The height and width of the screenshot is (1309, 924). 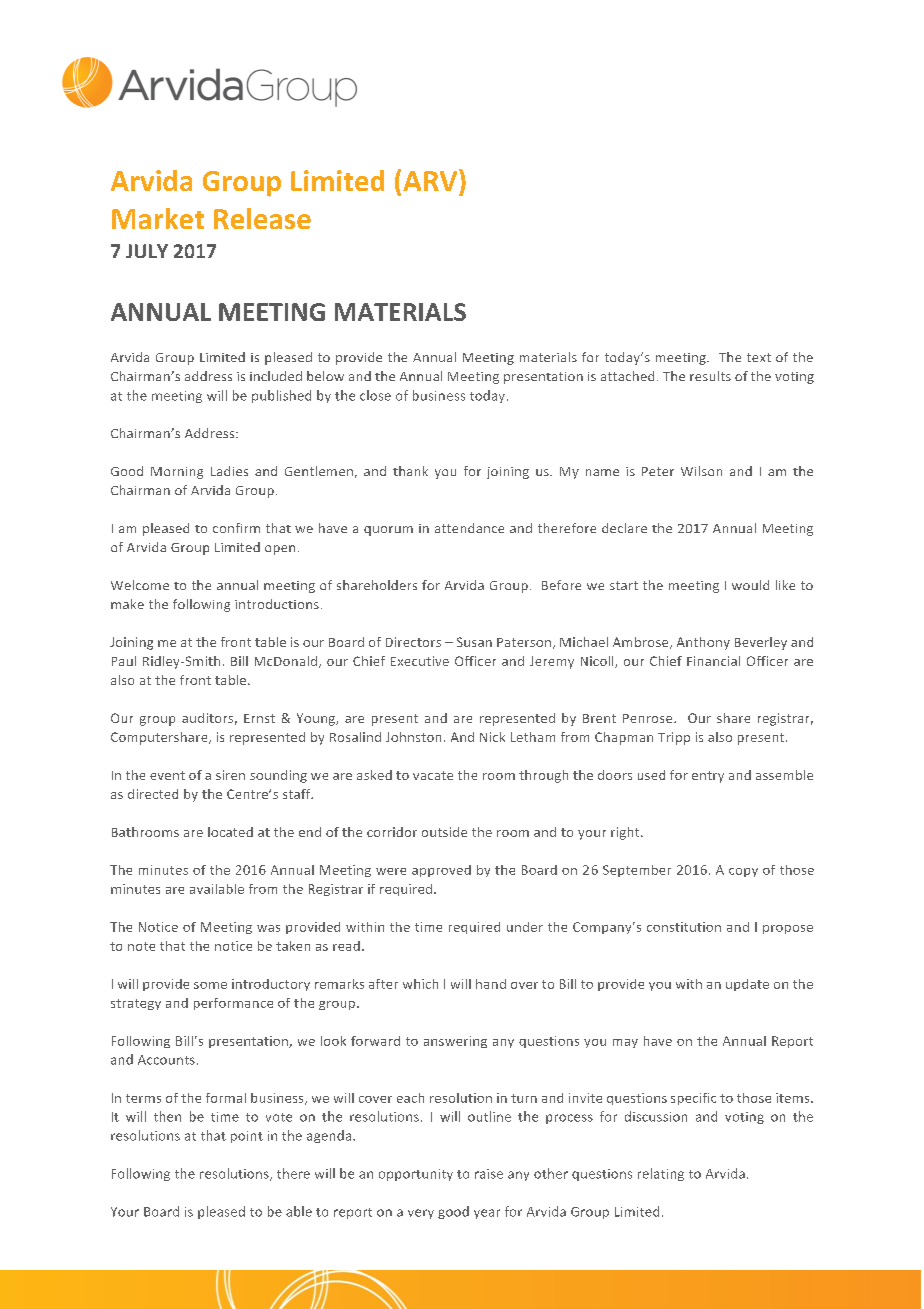 What do you see at coordinates (262, 218) in the screenshot?
I see `Release` at bounding box center [262, 218].
